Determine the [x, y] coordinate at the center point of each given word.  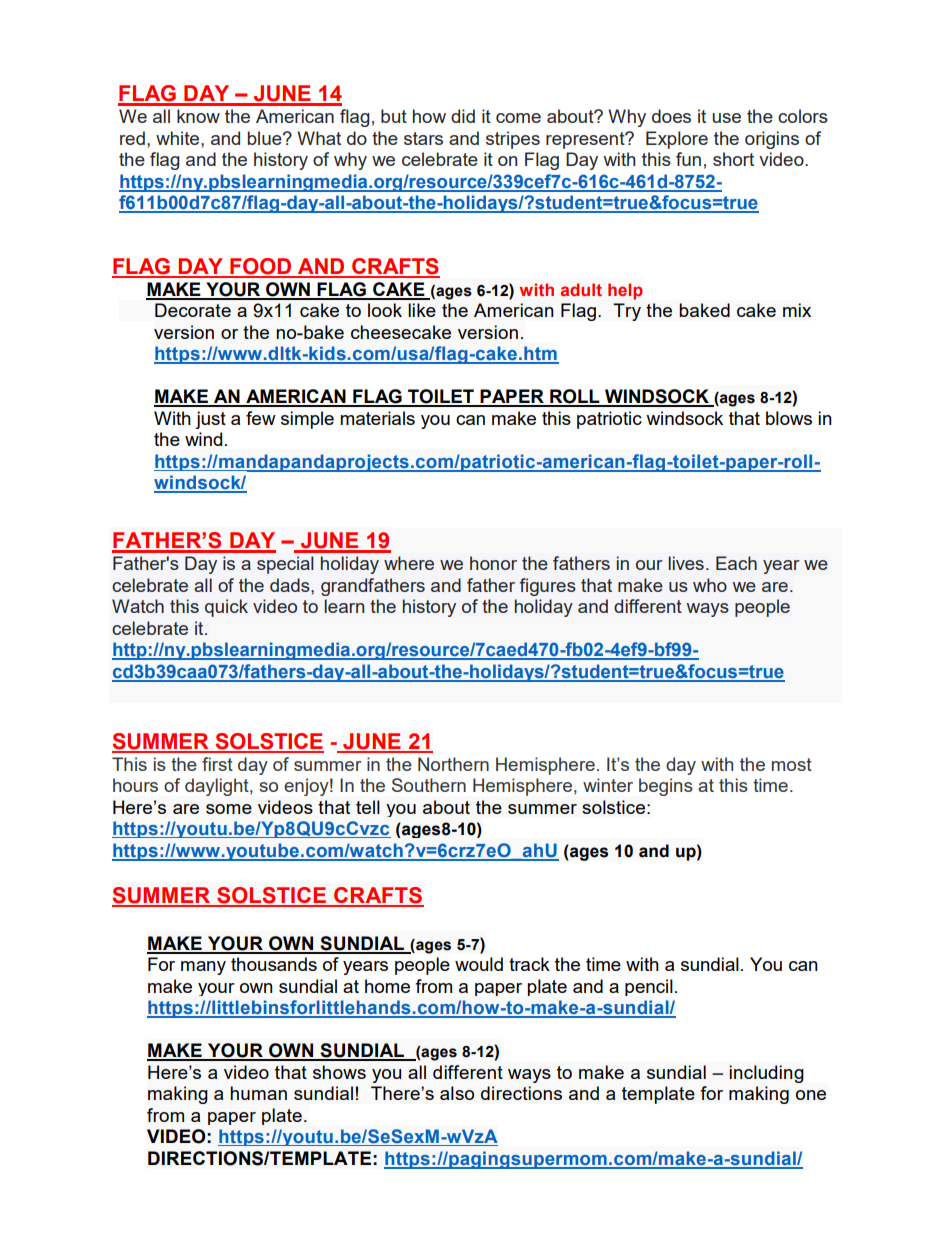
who [710, 585]
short [733, 159]
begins [666, 787]
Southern [429, 785]
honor [493, 563]
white [179, 138]
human [258, 1093]
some [229, 809]
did [463, 116]
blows [789, 418]
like [422, 310]
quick [226, 608]
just [210, 420]
